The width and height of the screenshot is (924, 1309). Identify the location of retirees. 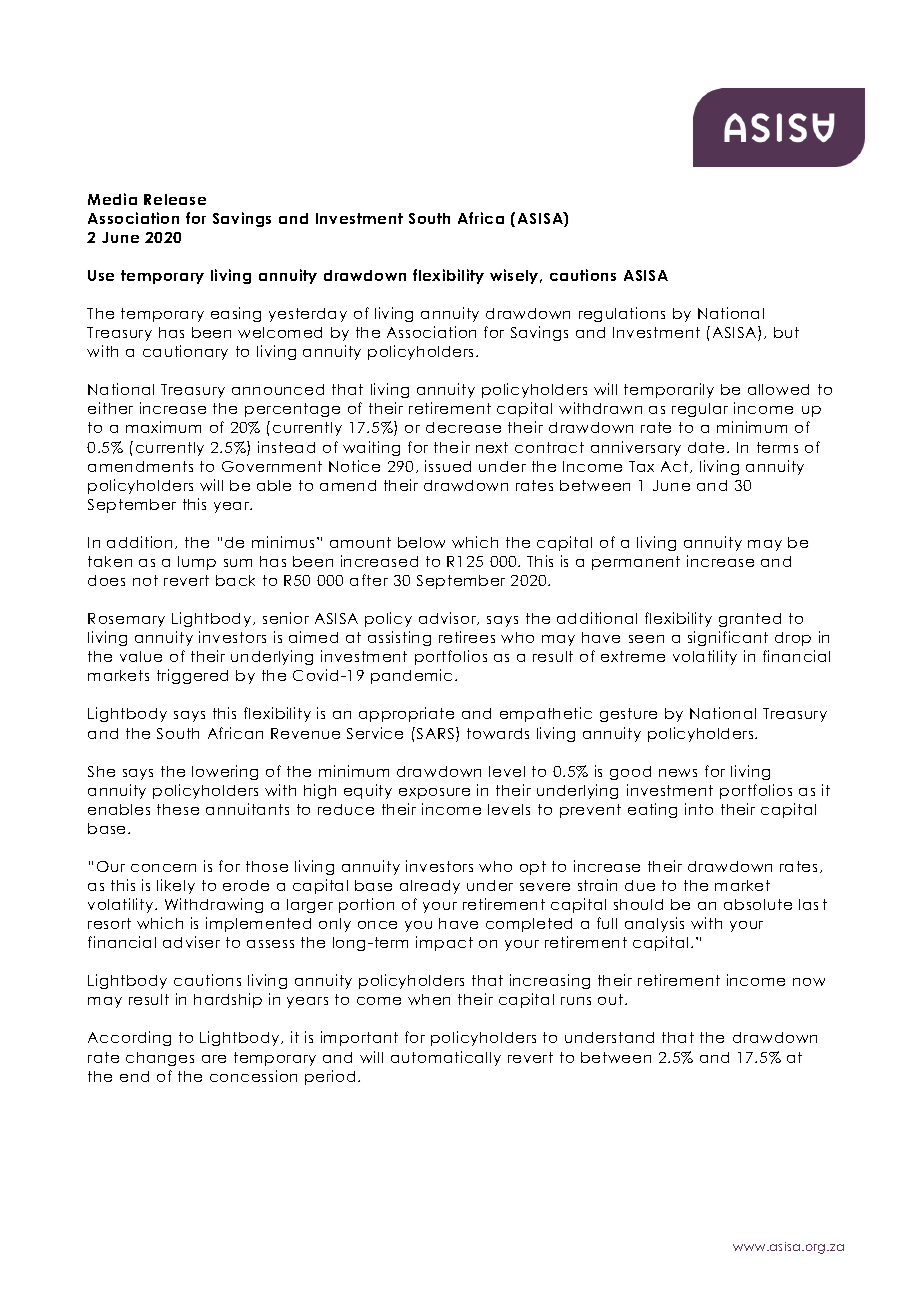
(467, 637).
